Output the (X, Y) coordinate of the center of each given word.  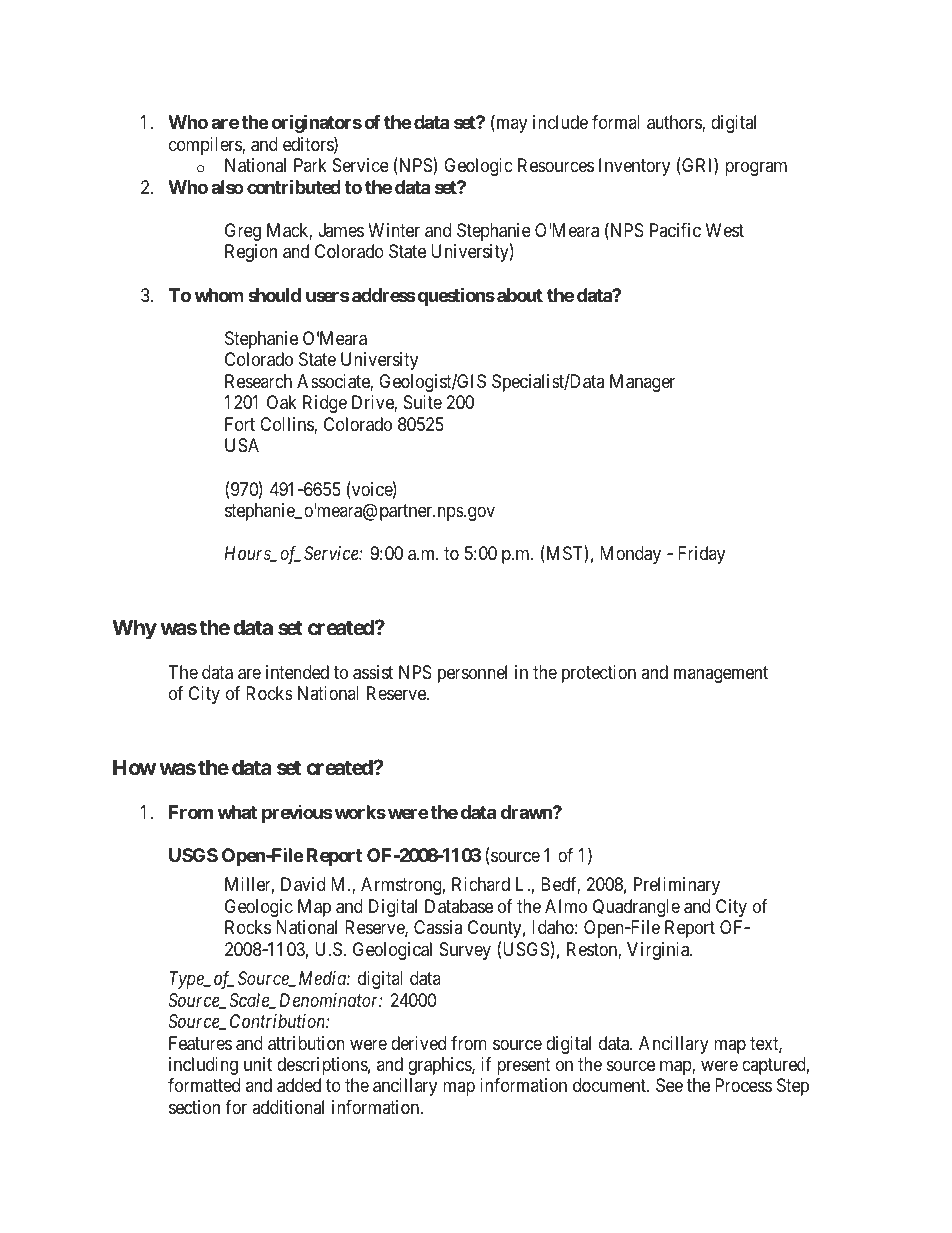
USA (242, 445)
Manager (642, 383)
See (669, 1085)
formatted (204, 1085)
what (237, 812)
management (721, 674)
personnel (472, 674)
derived (418, 1043)
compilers (206, 146)
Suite (423, 402)
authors (675, 123)
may (510, 125)
